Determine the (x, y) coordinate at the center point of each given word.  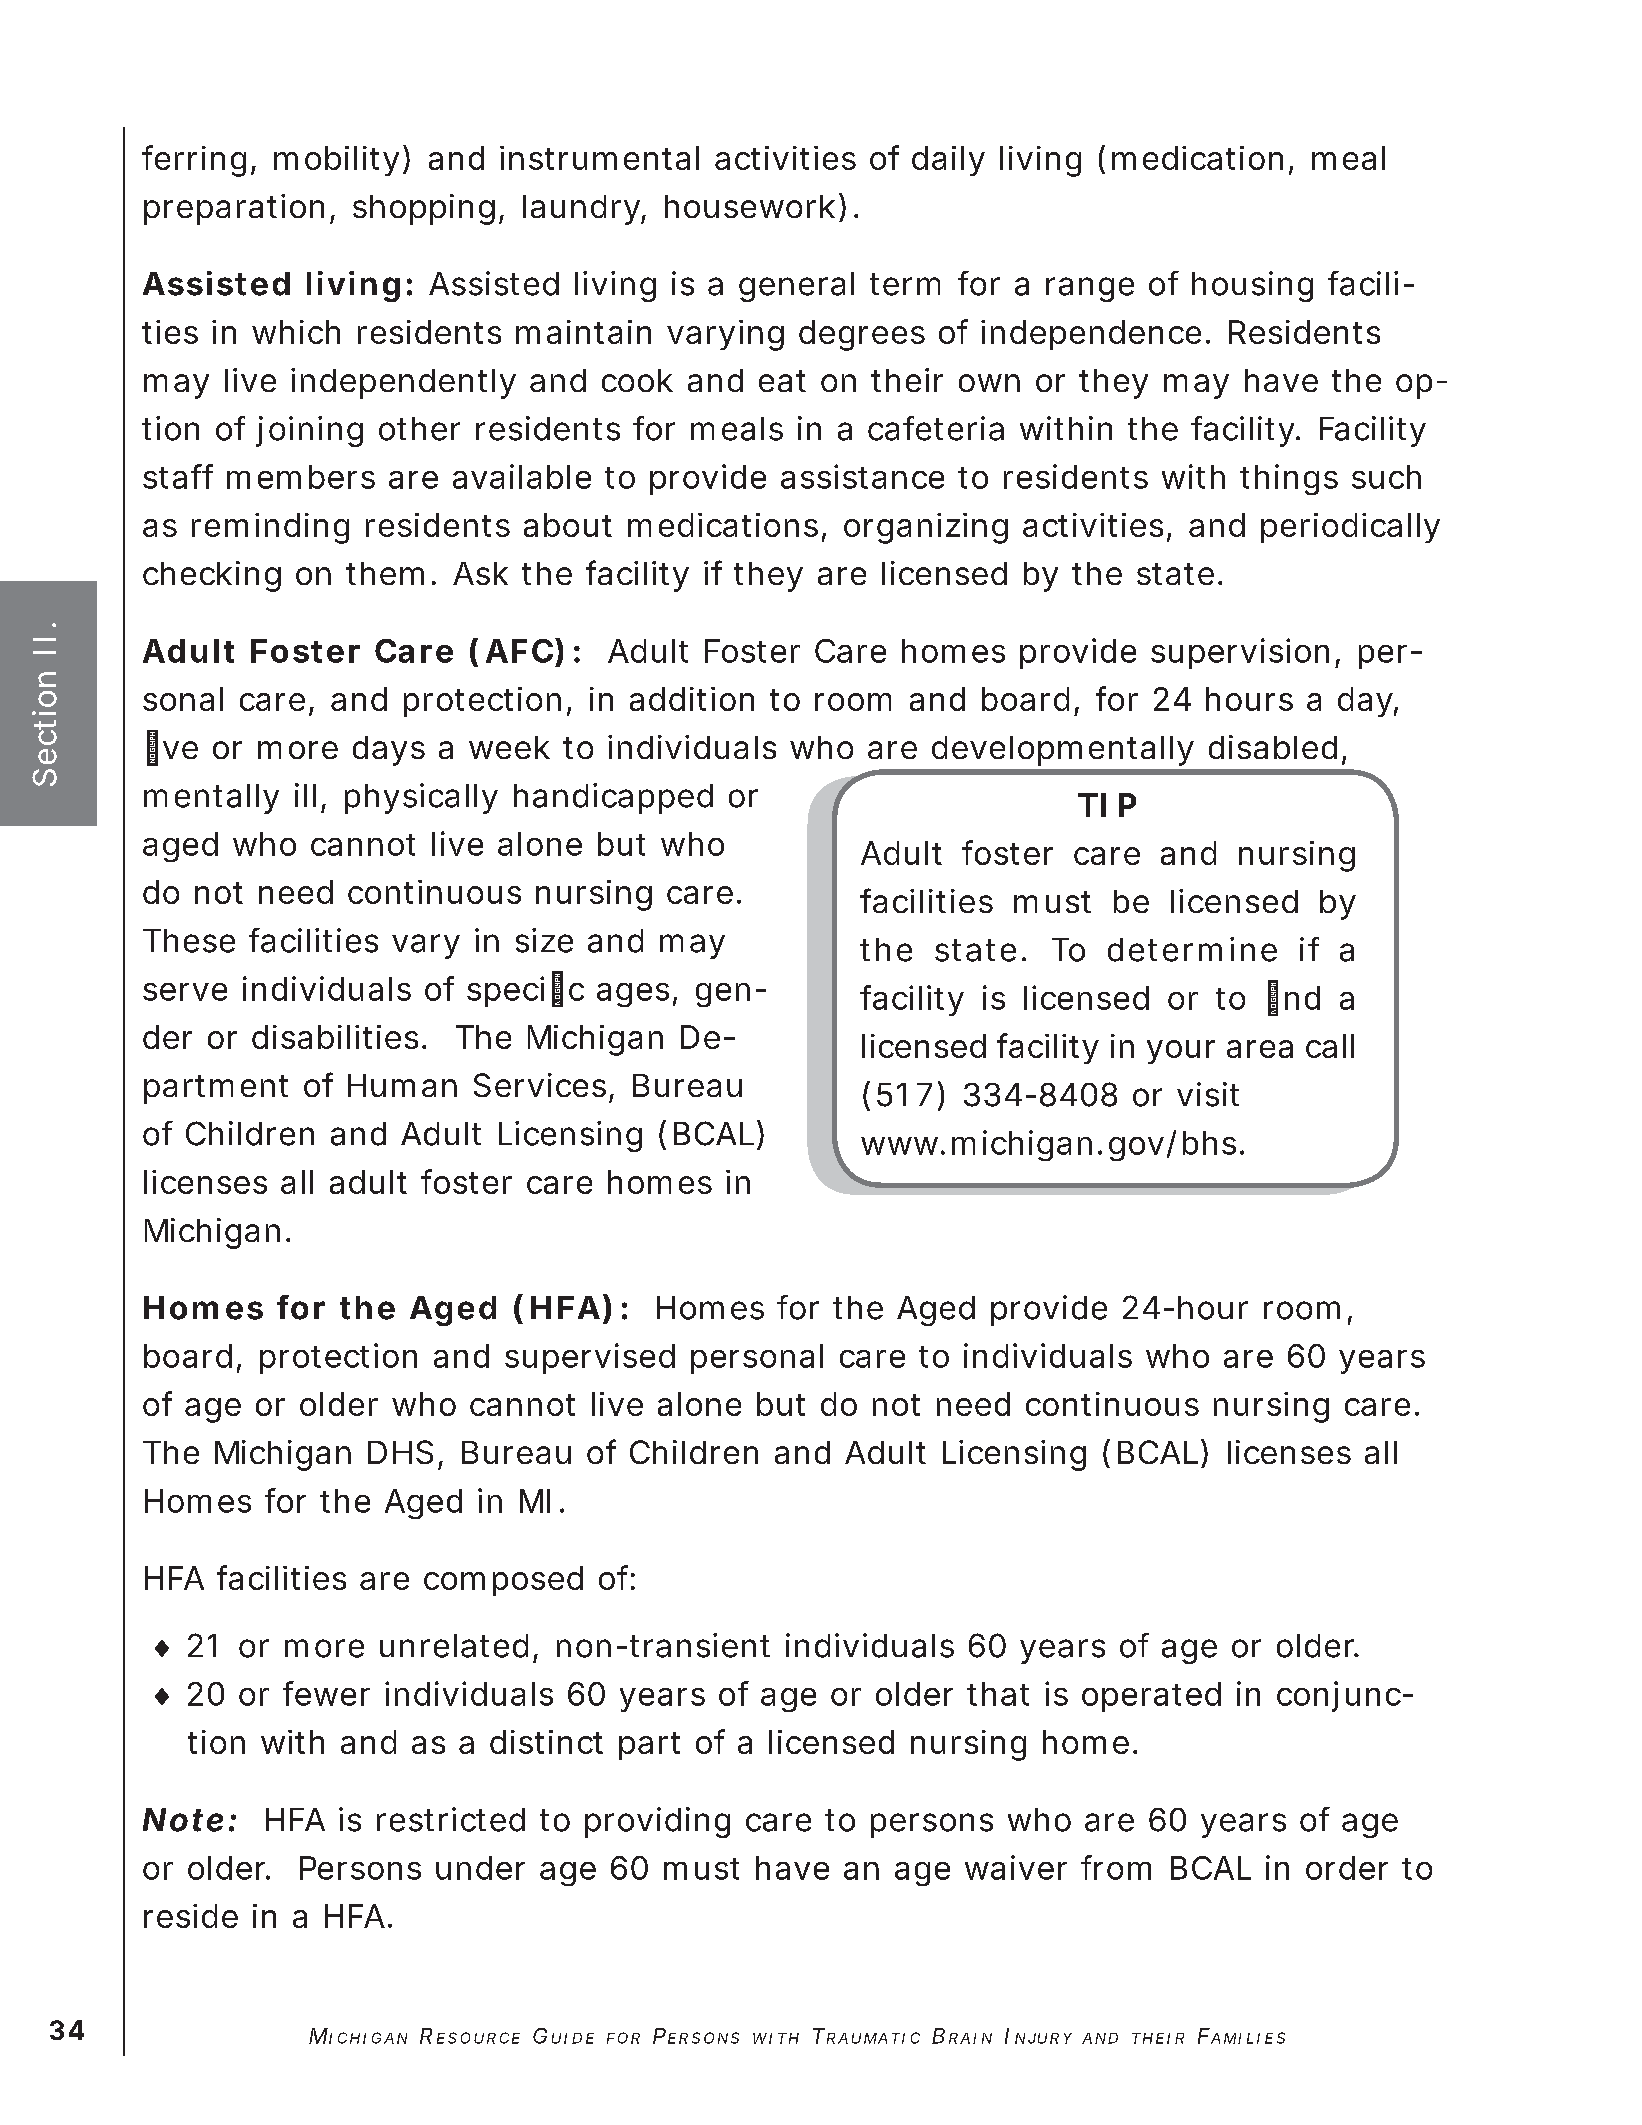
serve (185, 992)
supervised (590, 1358)
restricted (451, 1819)
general (796, 287)
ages (637, 995)
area (1260, 1049)
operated (1151, 1697)
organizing (926, 528)
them (391, 573)
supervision (1245, 653)
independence (1095, 335)
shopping (428, 209)
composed (503, 1581)
